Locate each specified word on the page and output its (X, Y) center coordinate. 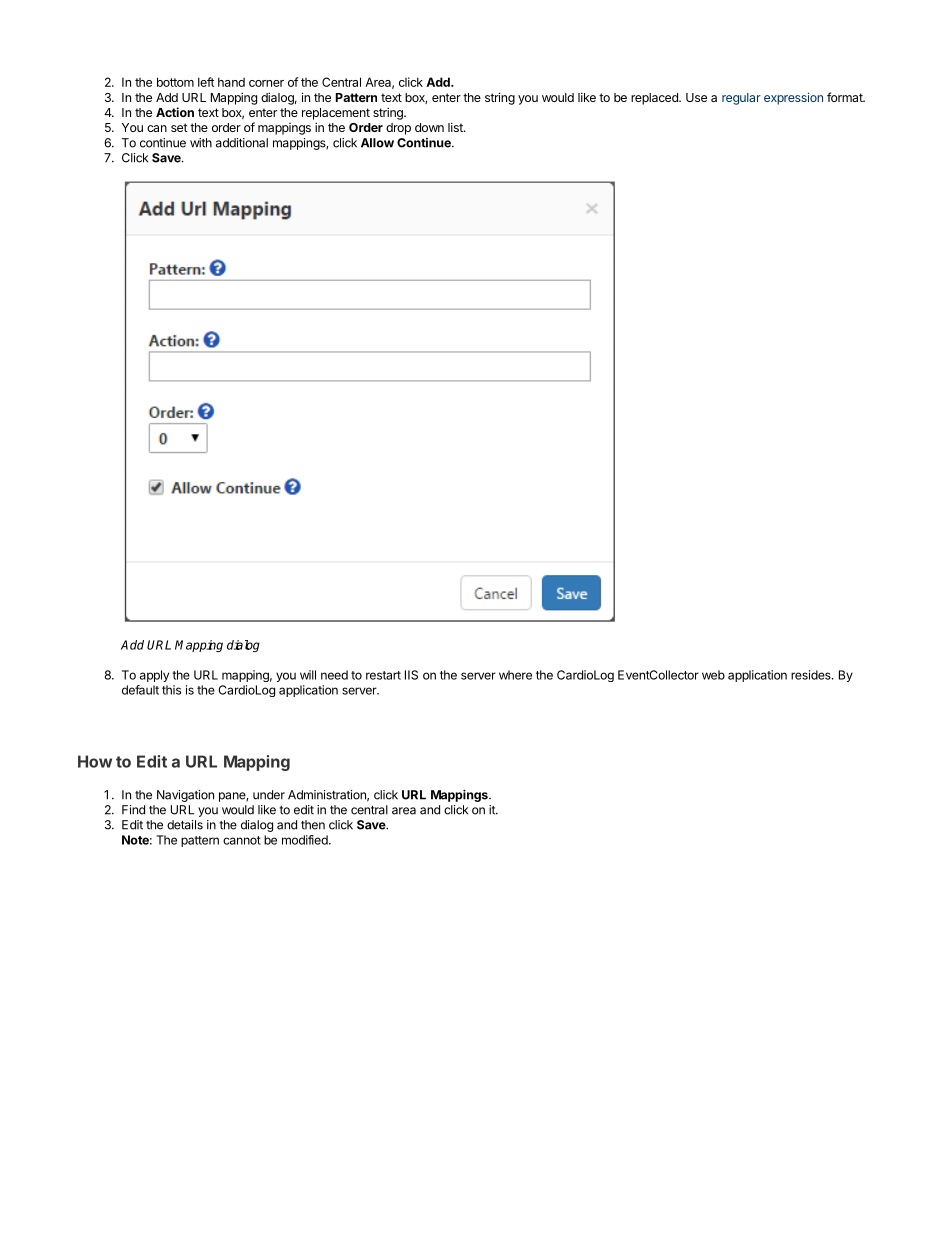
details (185, 825)
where (515, 675)
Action (175, 112)
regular (741, 99)
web (713, 675)
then (313, 825)
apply (154, 676)
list (456, 127)
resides (812, 675)
